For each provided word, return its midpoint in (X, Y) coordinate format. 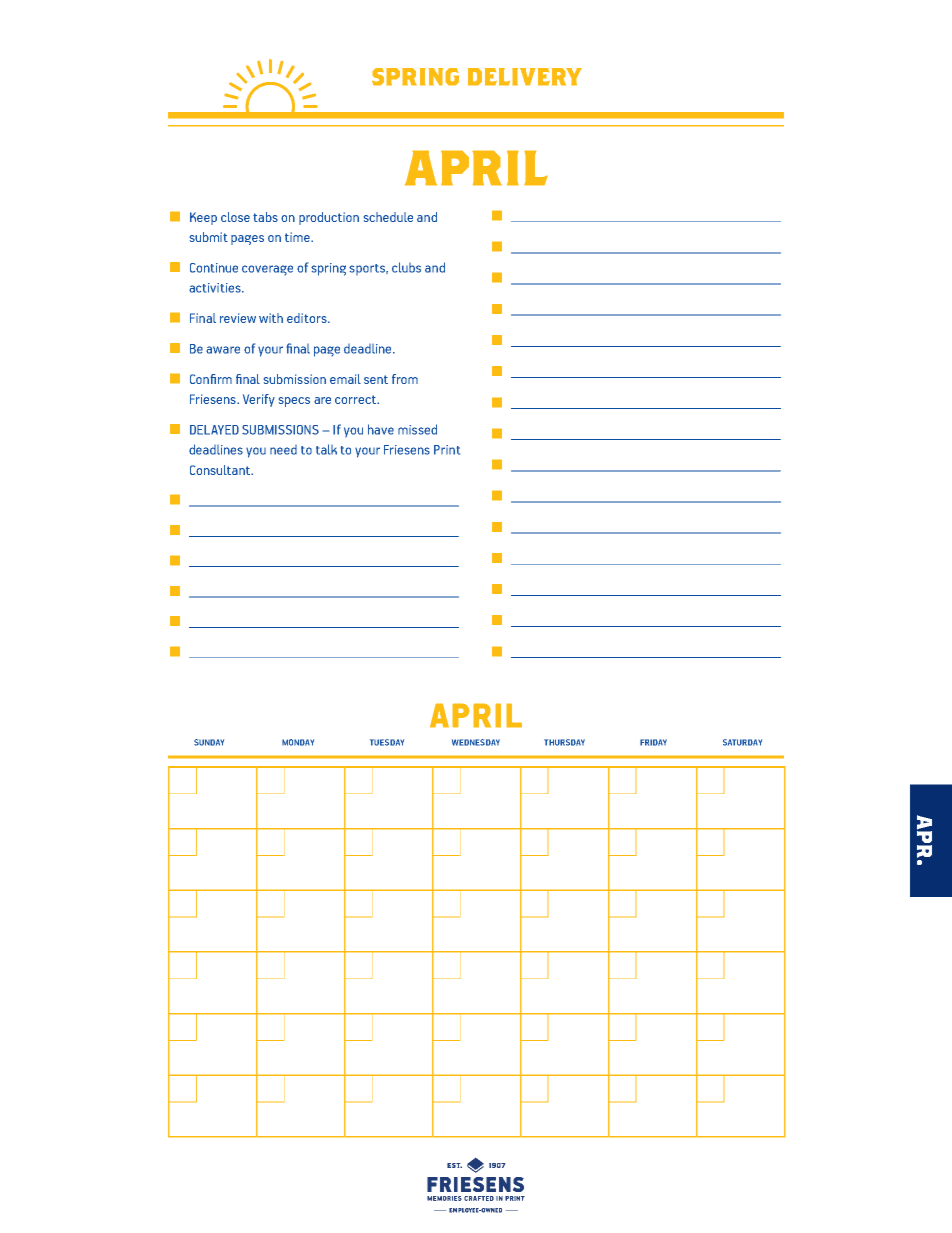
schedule (388, 217)
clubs (406, 267)
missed (417, 429)
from (405, 379)
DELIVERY (525, 77)
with (271, 318)
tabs (265, 217)
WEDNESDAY (476, 742)
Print (447, 450)
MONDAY (298, 742)
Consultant (221, 470)
